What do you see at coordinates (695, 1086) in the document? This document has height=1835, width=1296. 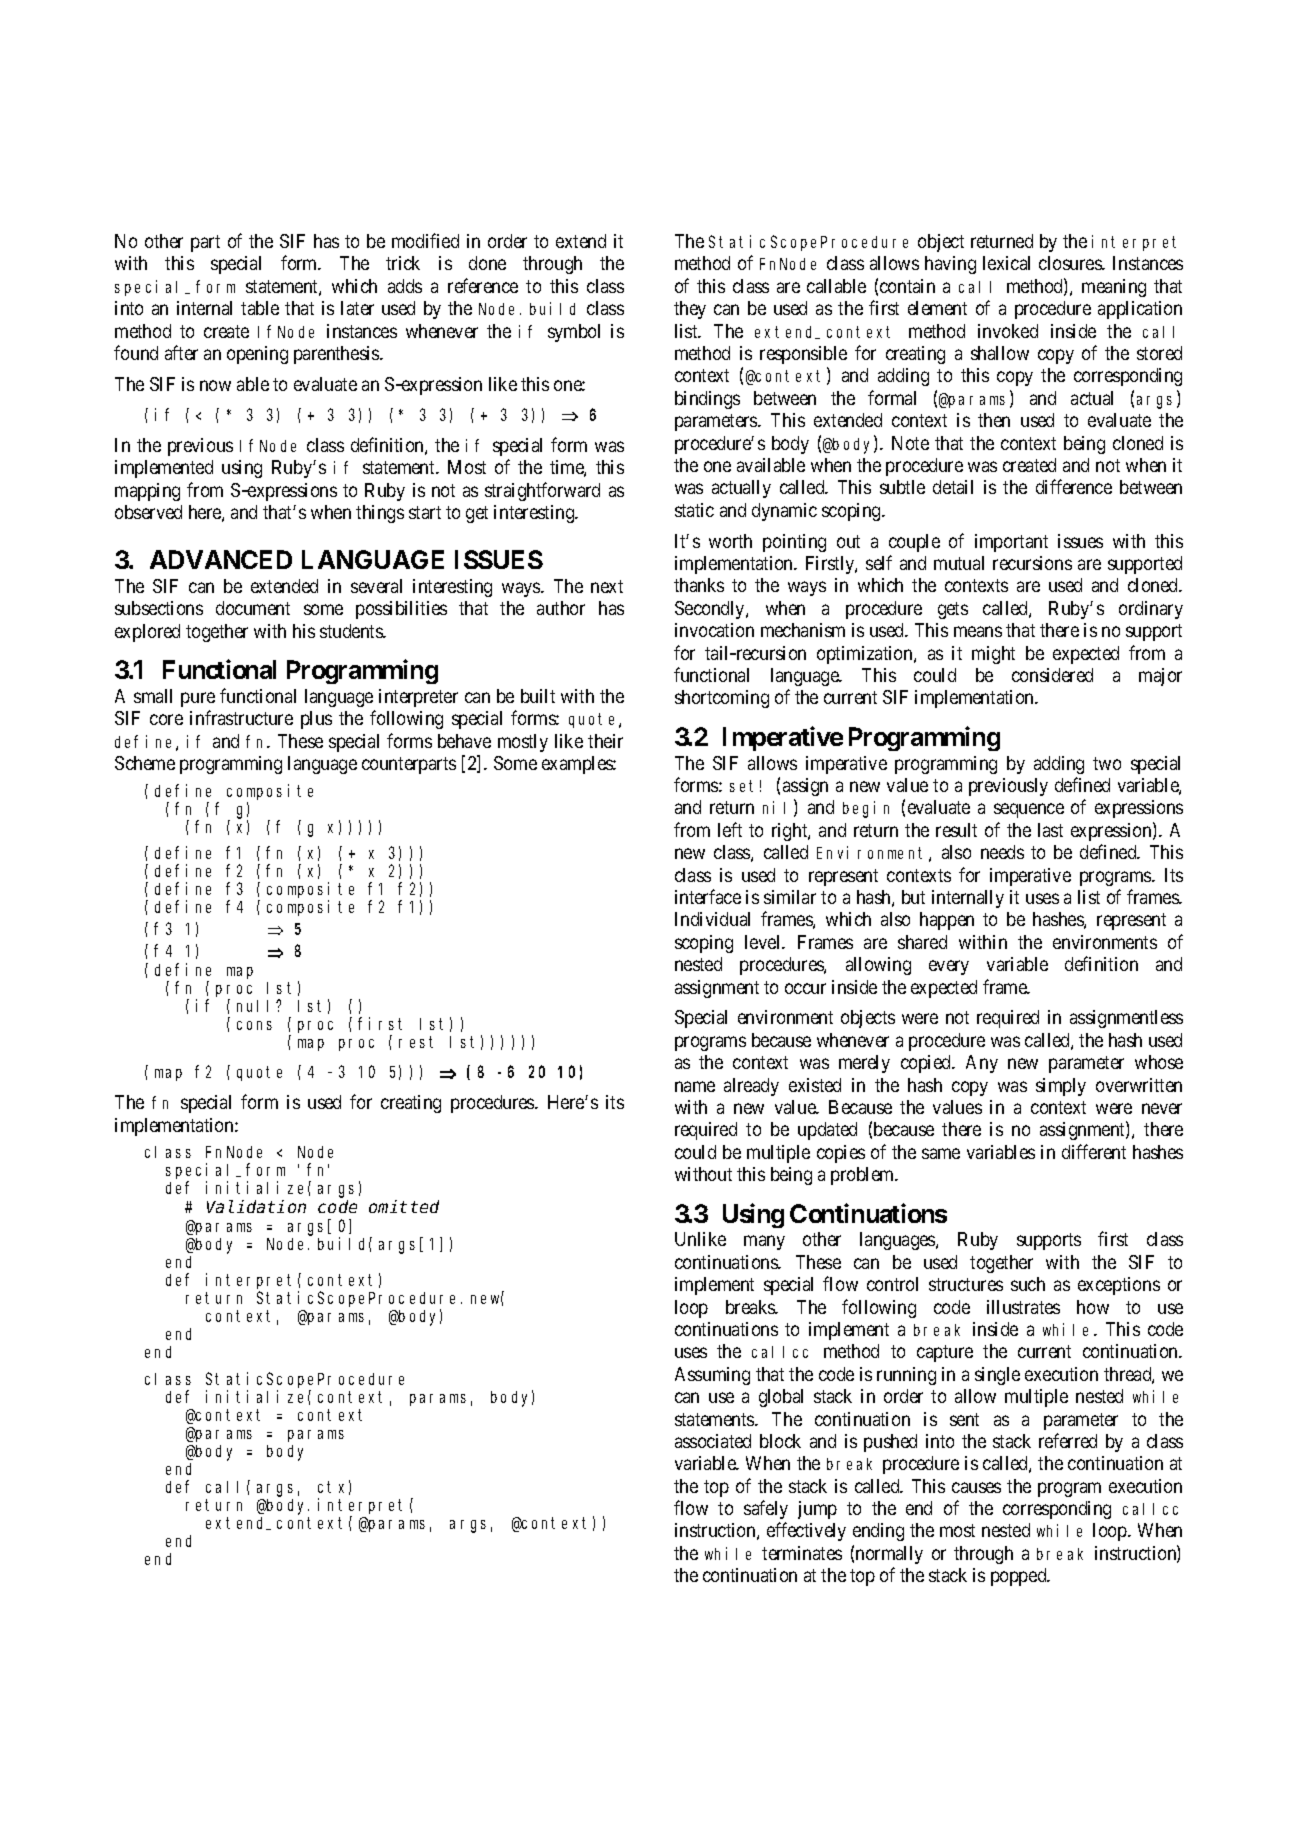 I see `name` at bounding box center [695, 1086].
